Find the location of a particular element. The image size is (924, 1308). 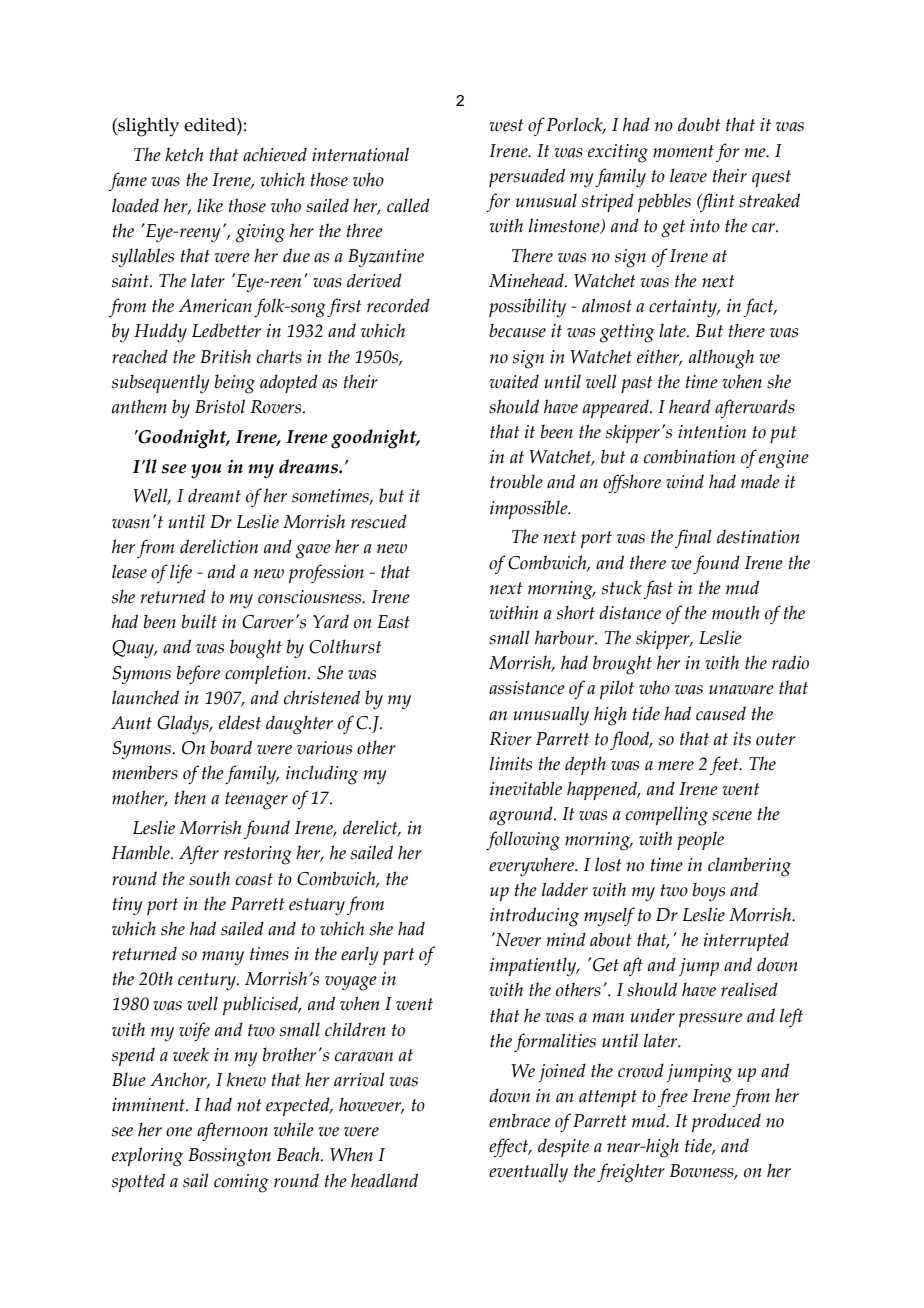

interrupted is located at coordinates (746, 941).
